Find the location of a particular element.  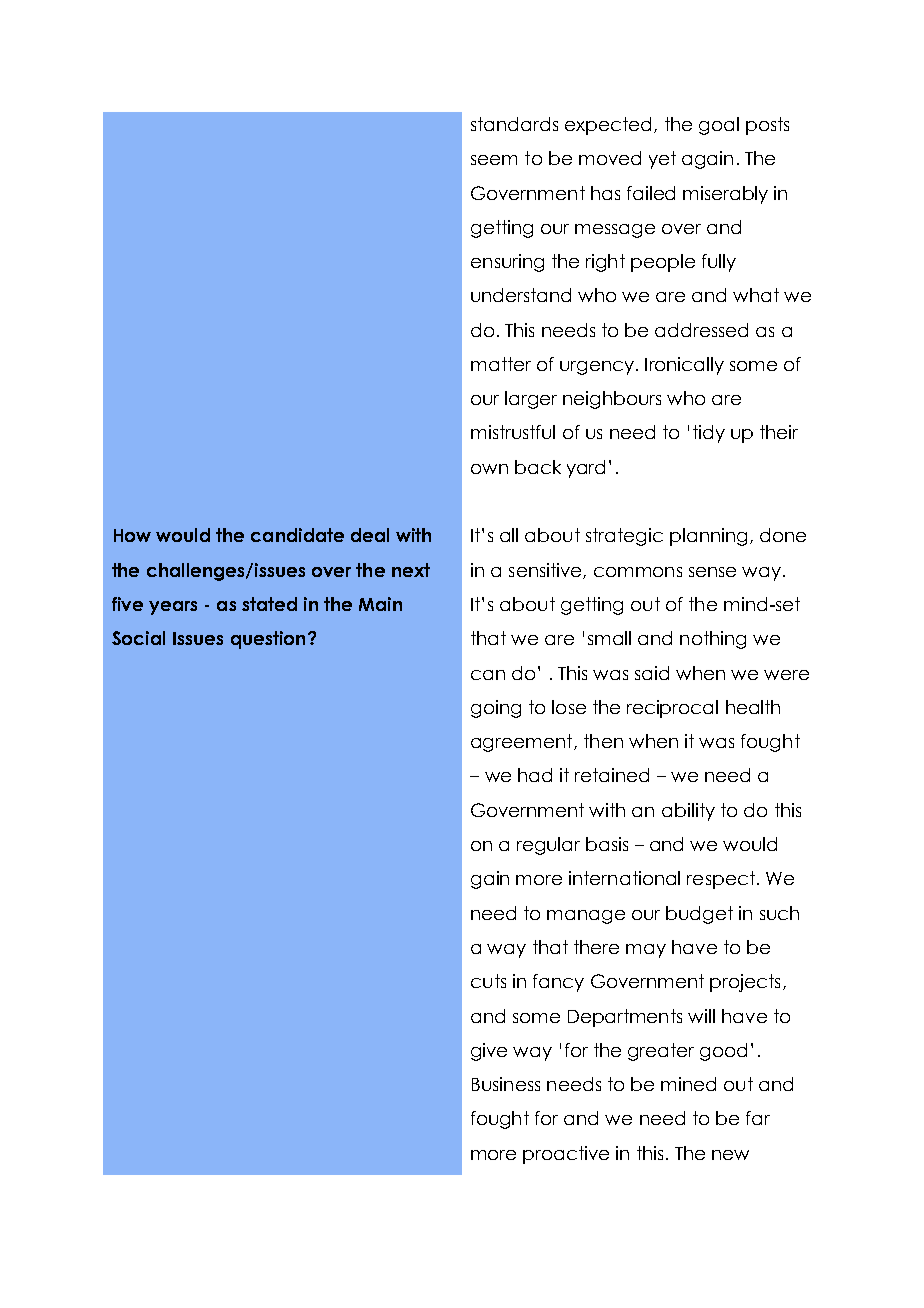

own is located at coordinates (489, 469).
